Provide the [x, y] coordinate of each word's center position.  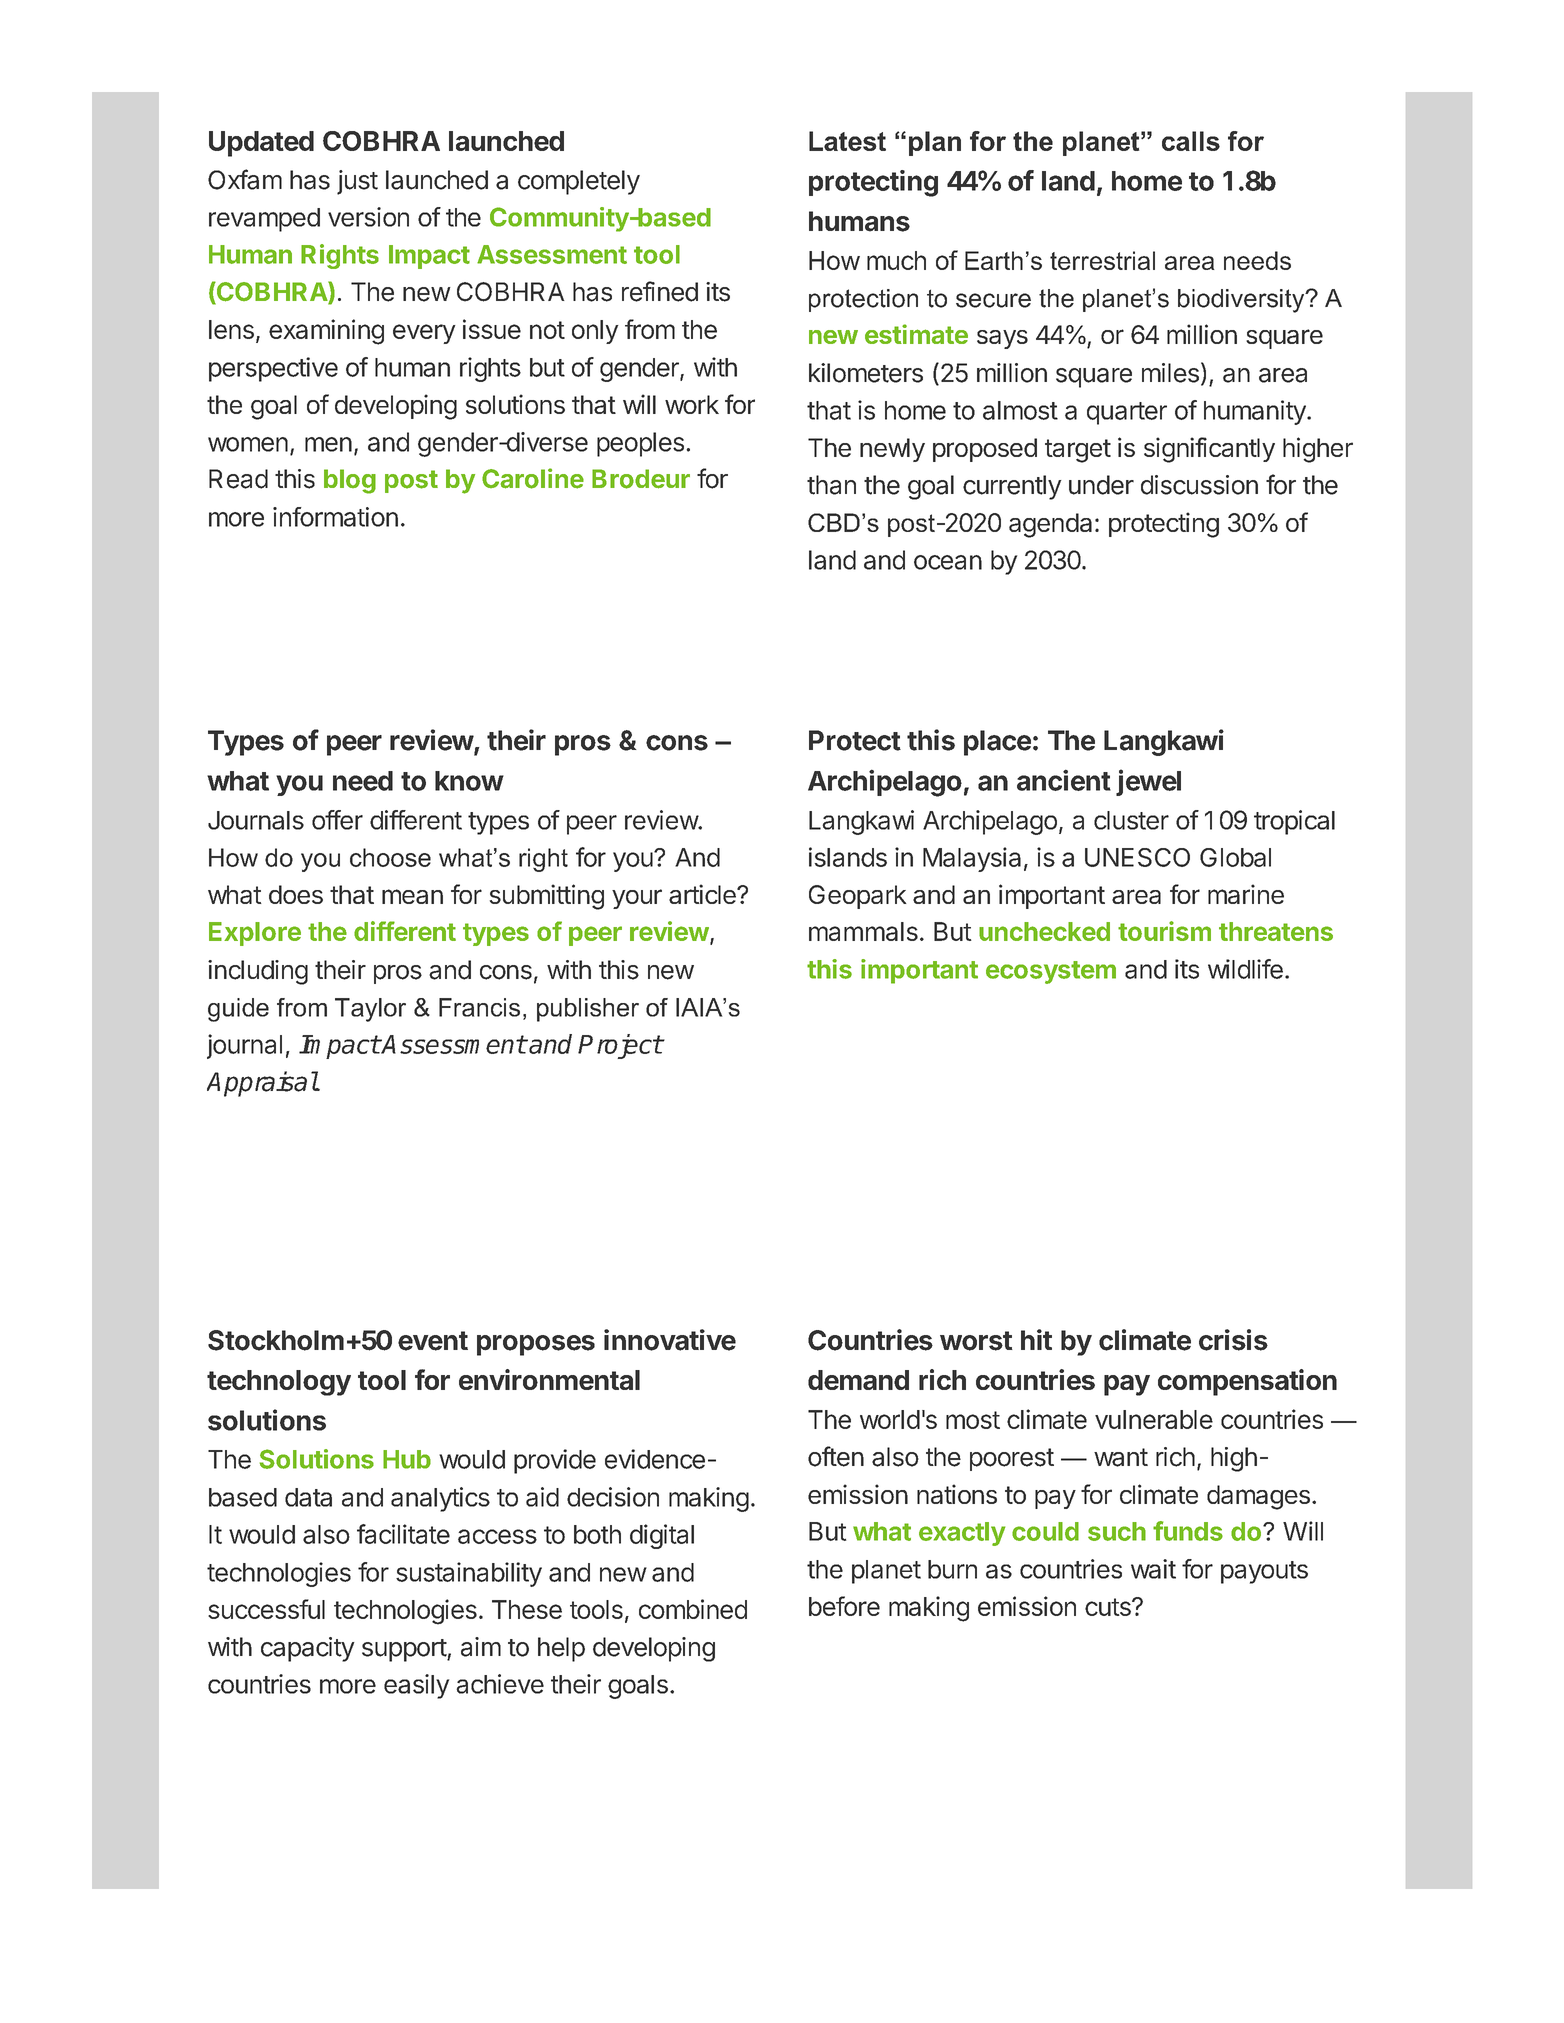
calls [1191, 141]
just [357, 182]
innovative [670, 1340]
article [703, 894]
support [405, 1650]
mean [412, 896]
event [433, 1341]
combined [693, 1609]
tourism [1164, 931]
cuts [1109, 1607]
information [335, 517]
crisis [1233, 1340]
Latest [847, 141]
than [831, 485]
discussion [1199, 485]
